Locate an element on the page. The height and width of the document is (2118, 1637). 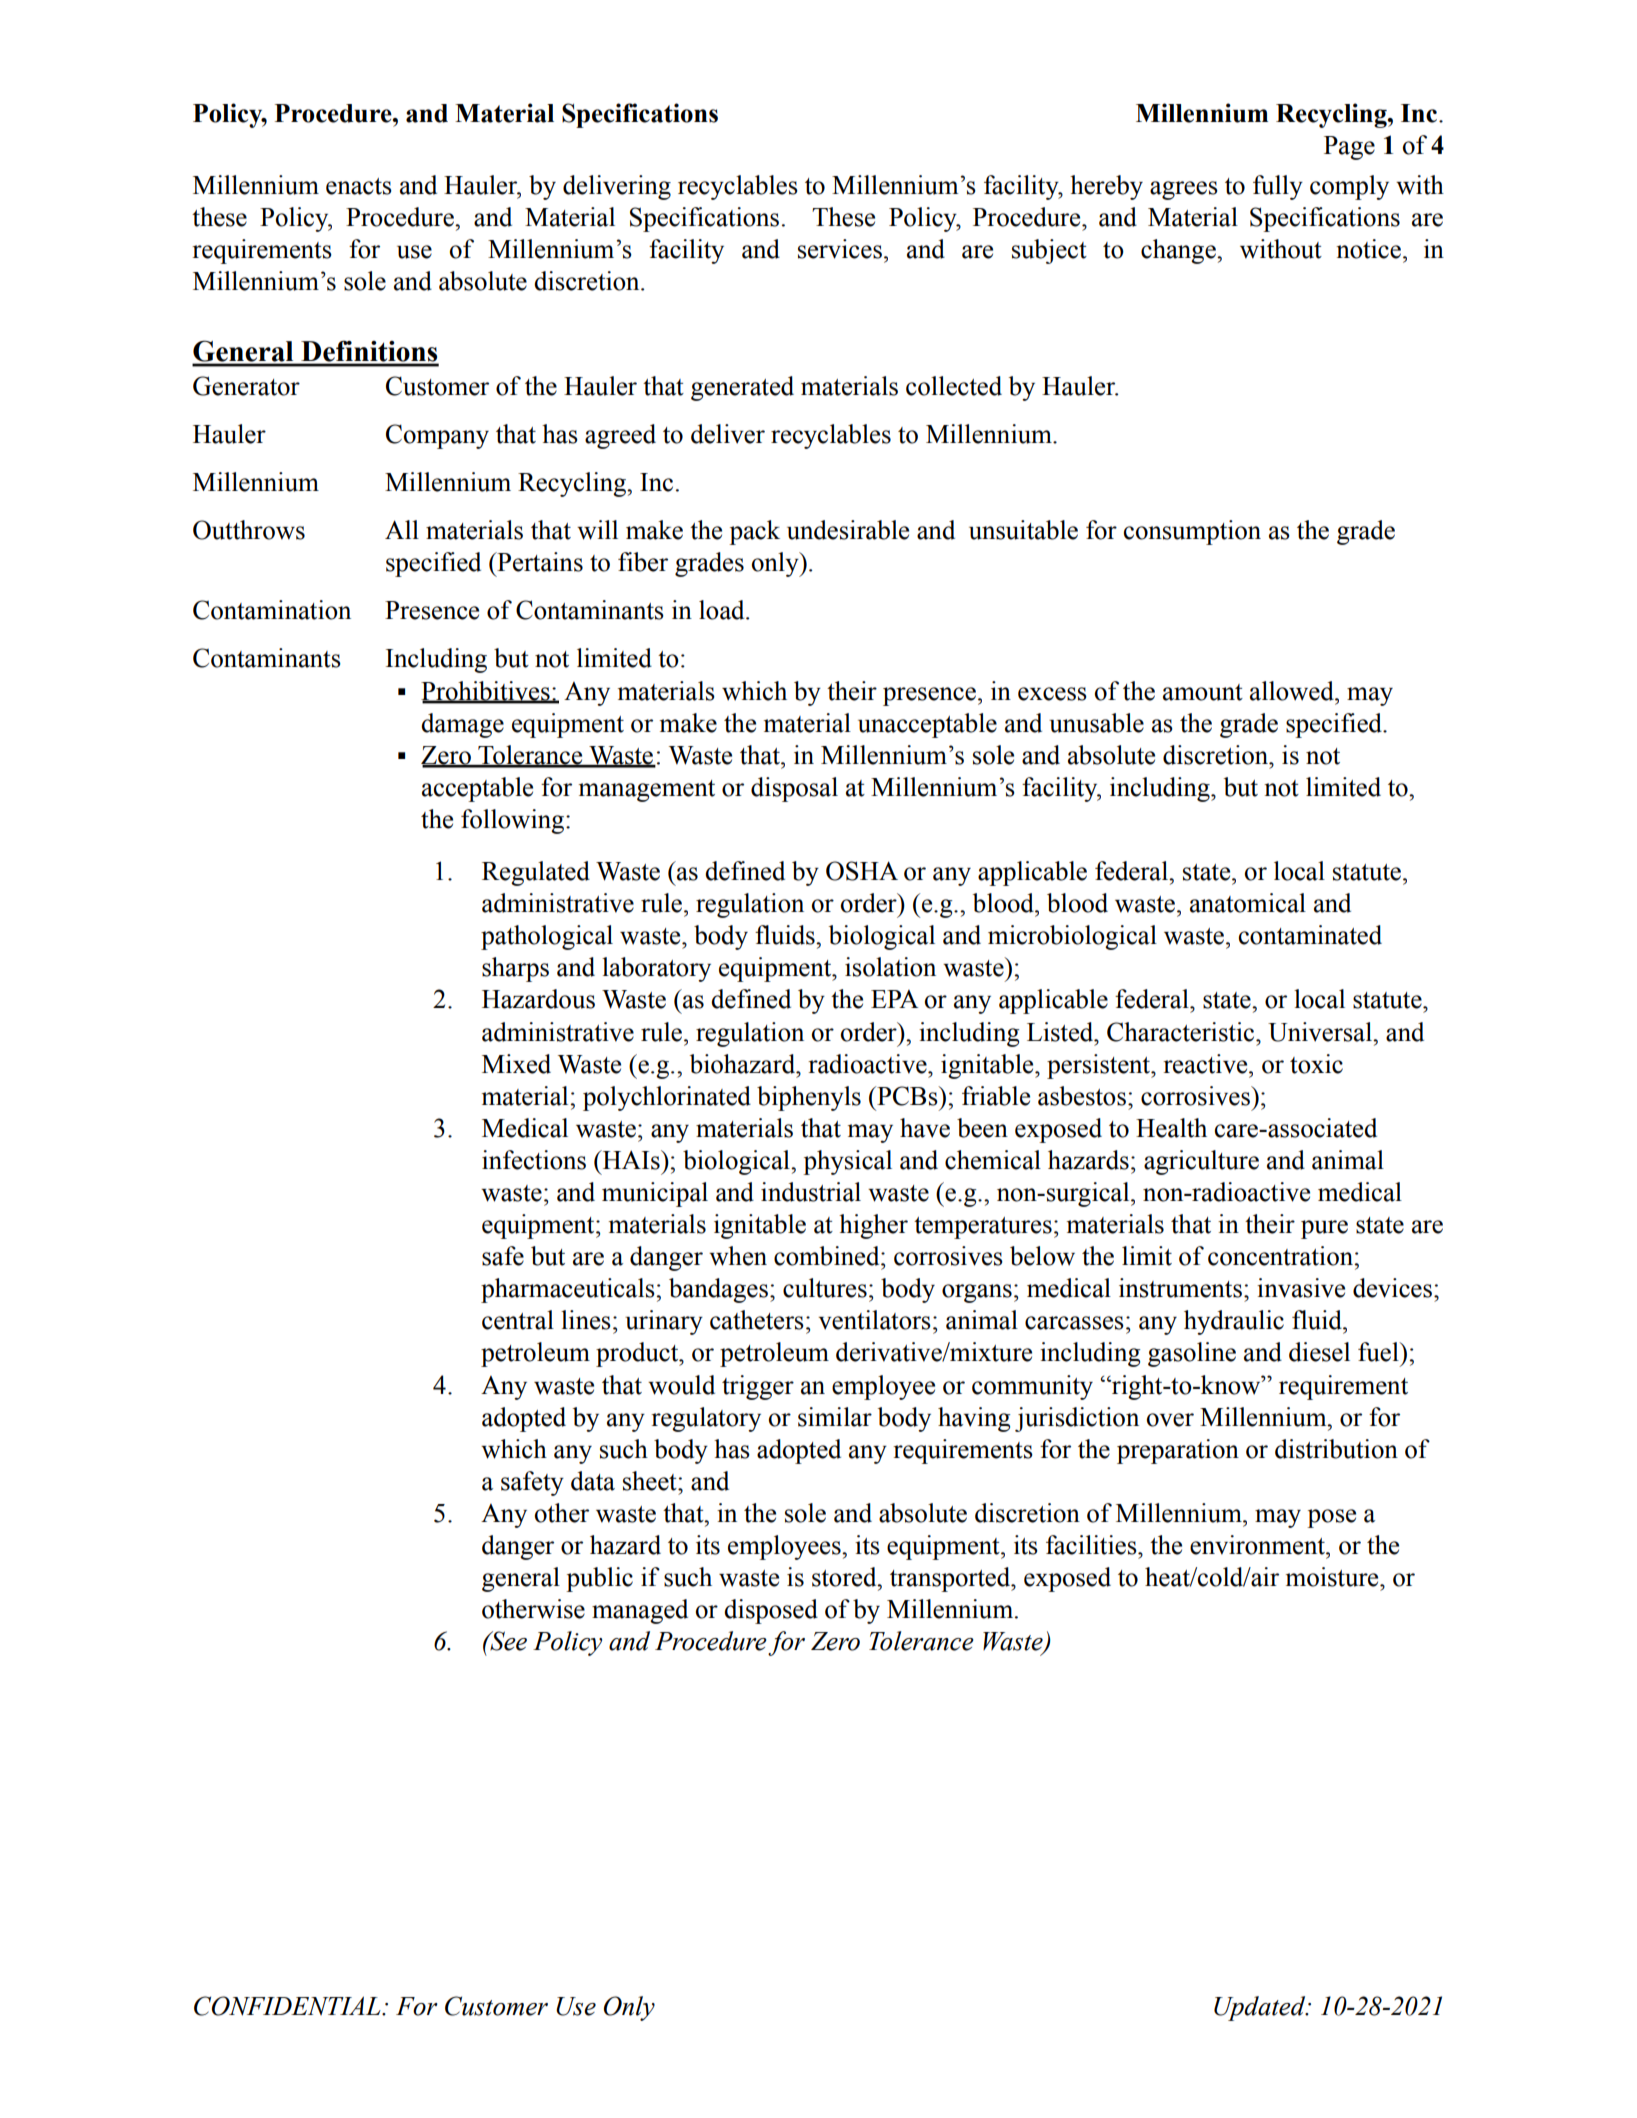
central is located at coordinates (518, 1320).
